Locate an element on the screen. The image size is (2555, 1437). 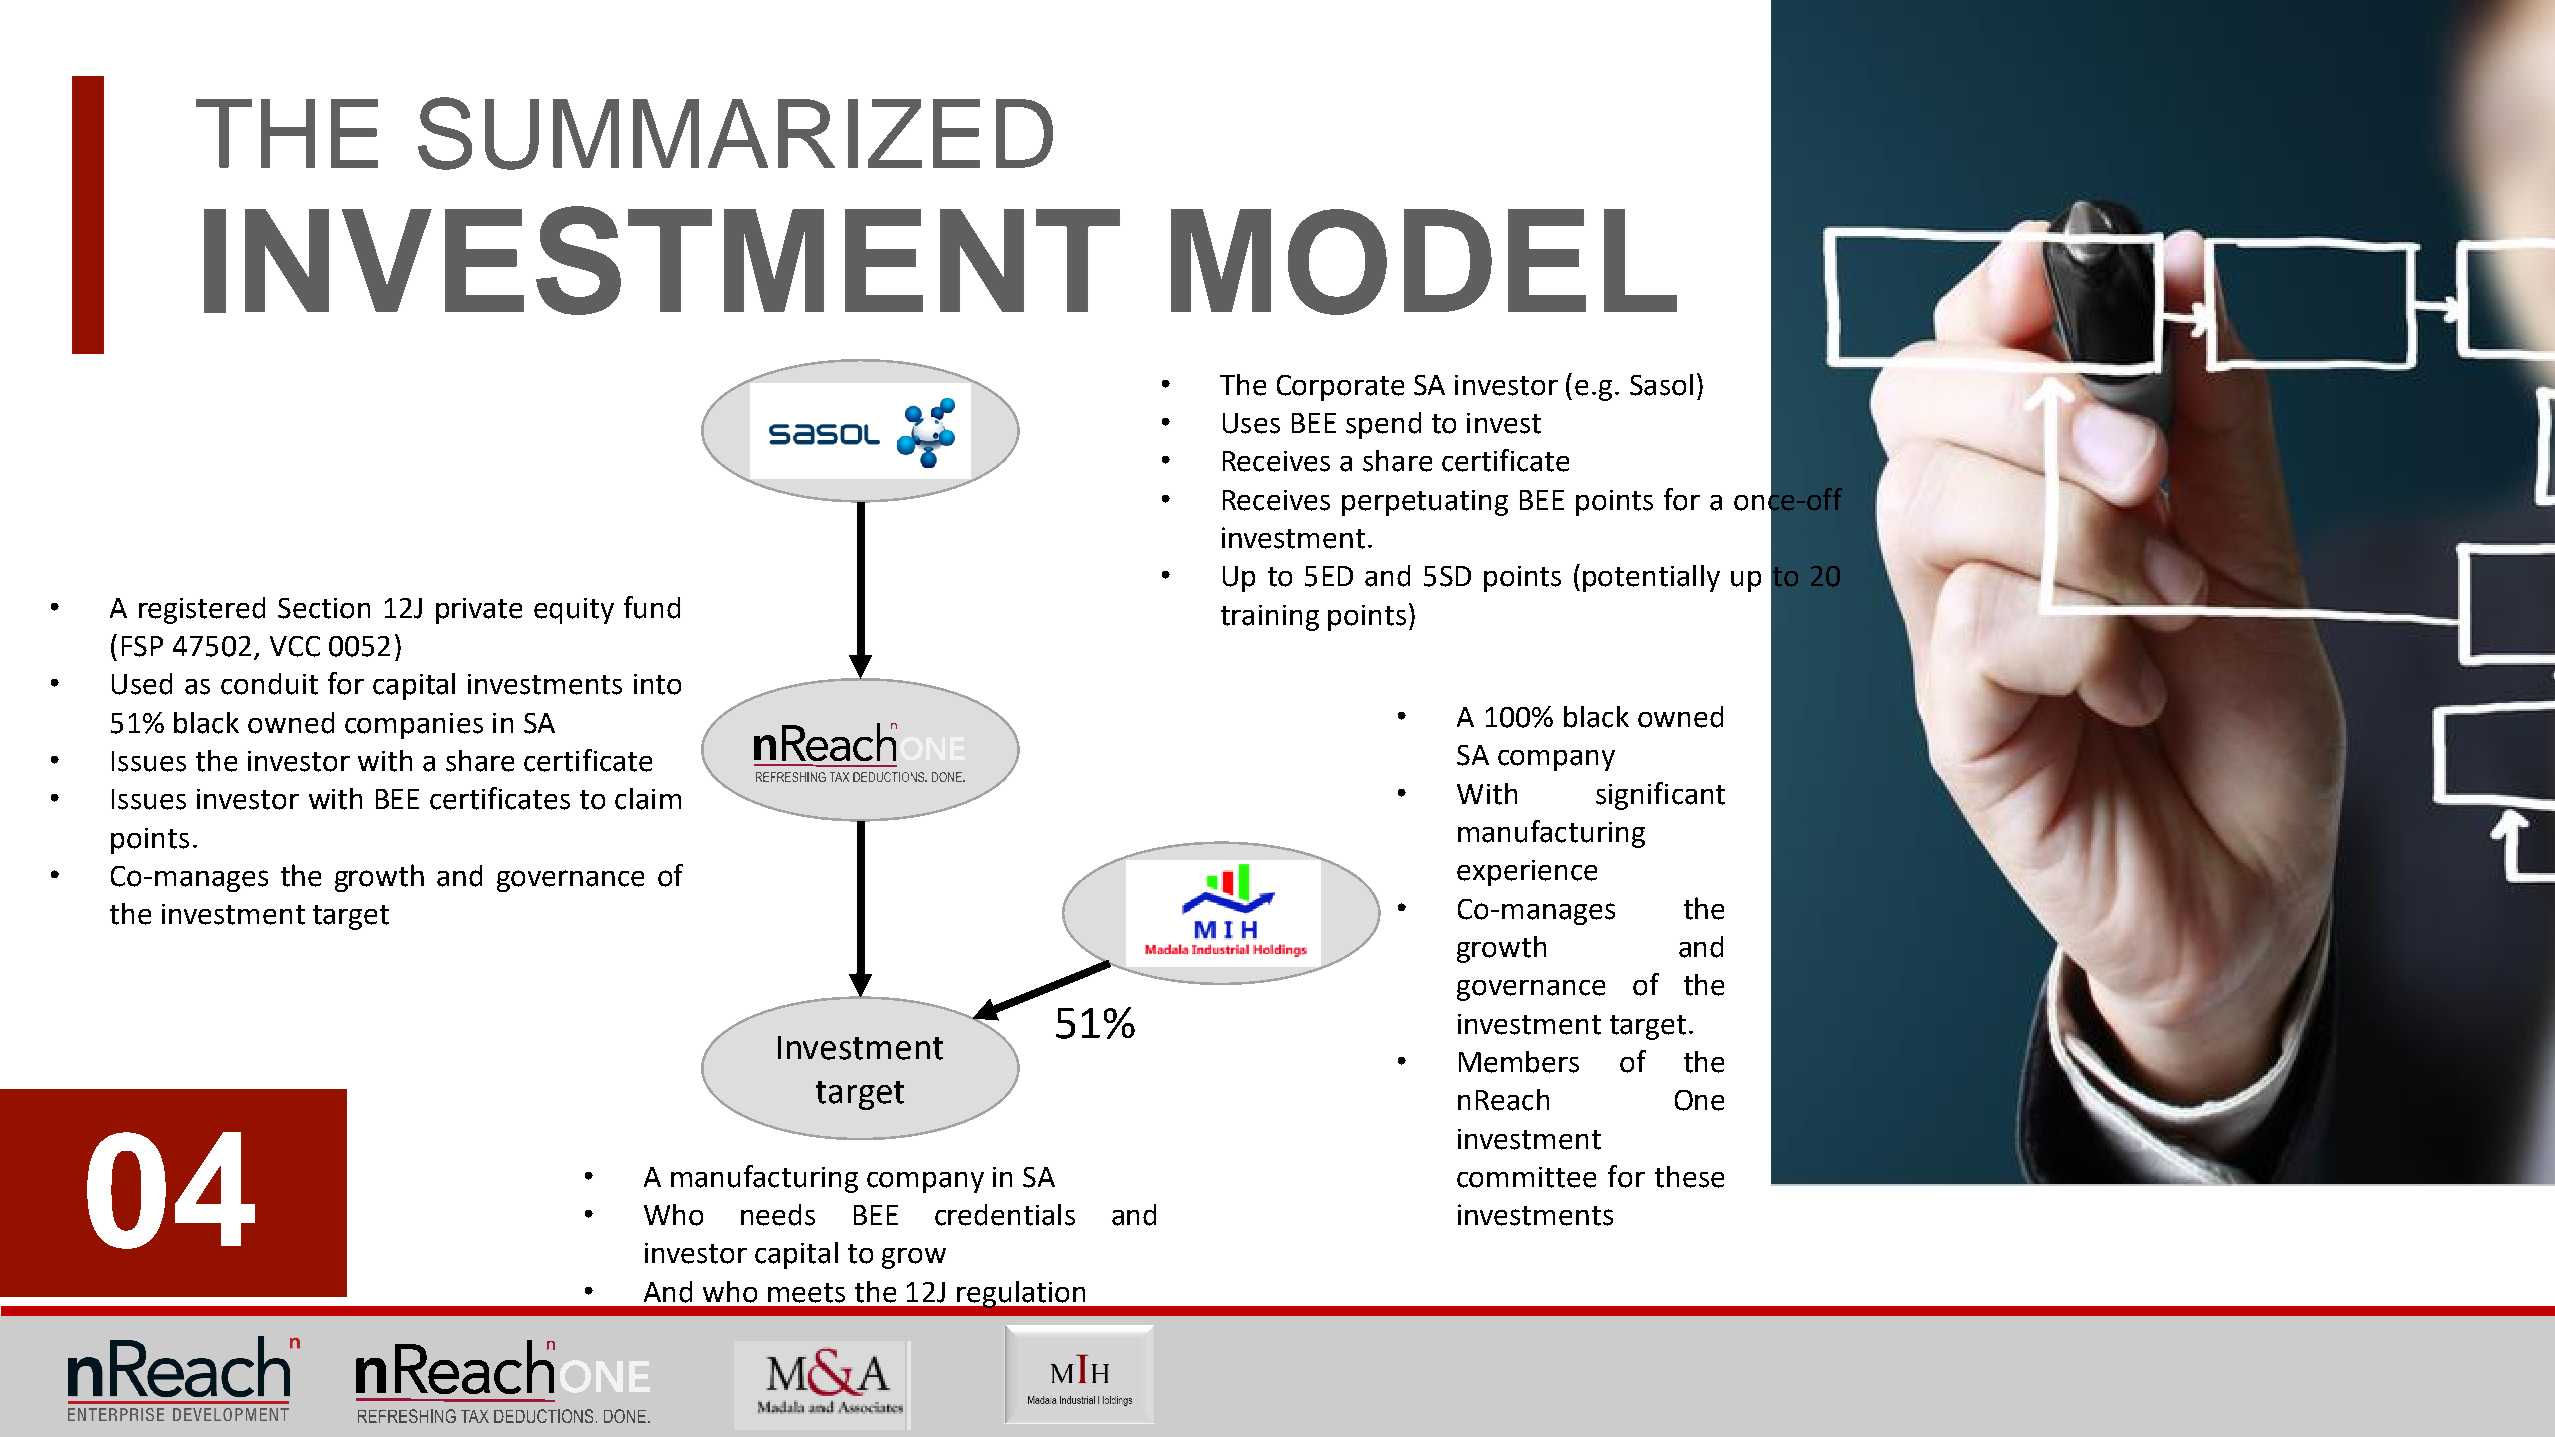
MODEL is located at coordinates (1424, 262).
